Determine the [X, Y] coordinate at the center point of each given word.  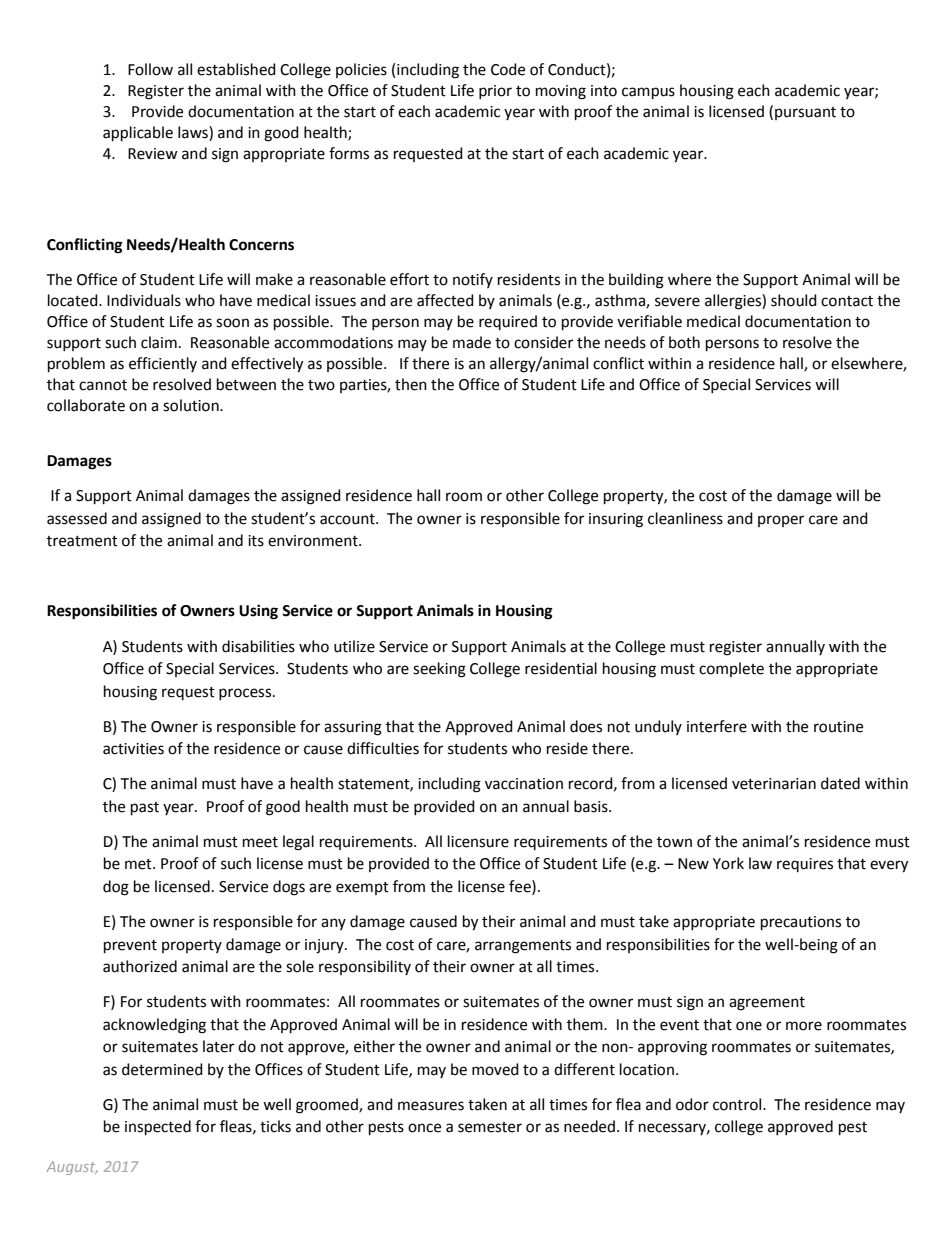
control [738, 1104]
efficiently [163, 364]
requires [805, 865]
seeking [439, 670]
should [794, 300]
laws [194, 133]
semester [490, 1127]
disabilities [258, 646]
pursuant [805, 113]
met [139, 864]
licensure [478, 841]
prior [495, 92]
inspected [158, 1128]
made [472, 342]
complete [731, 669]
